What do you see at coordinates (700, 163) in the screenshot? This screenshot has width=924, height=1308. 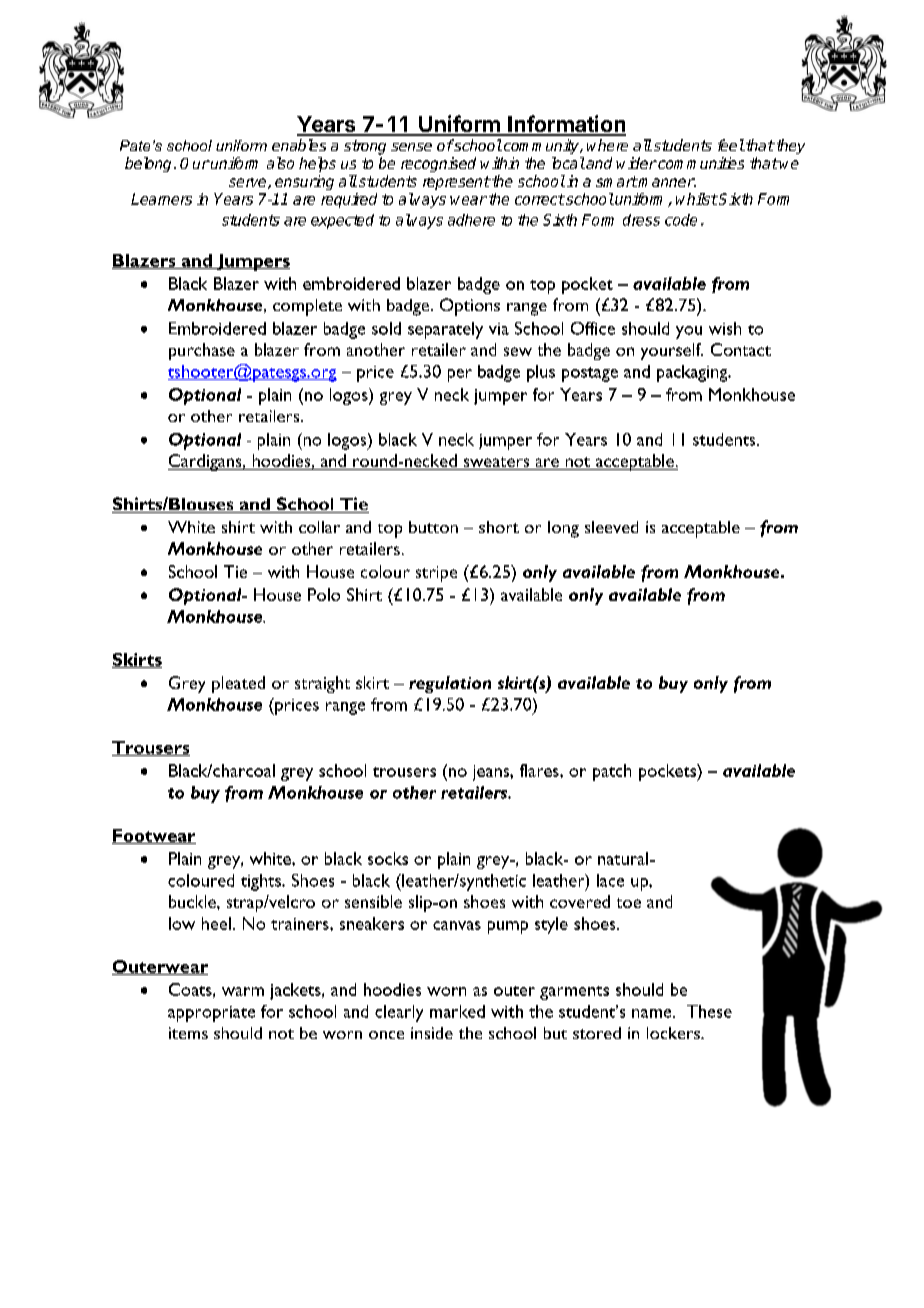 I see `communities` at bounding box center [700, 163].
